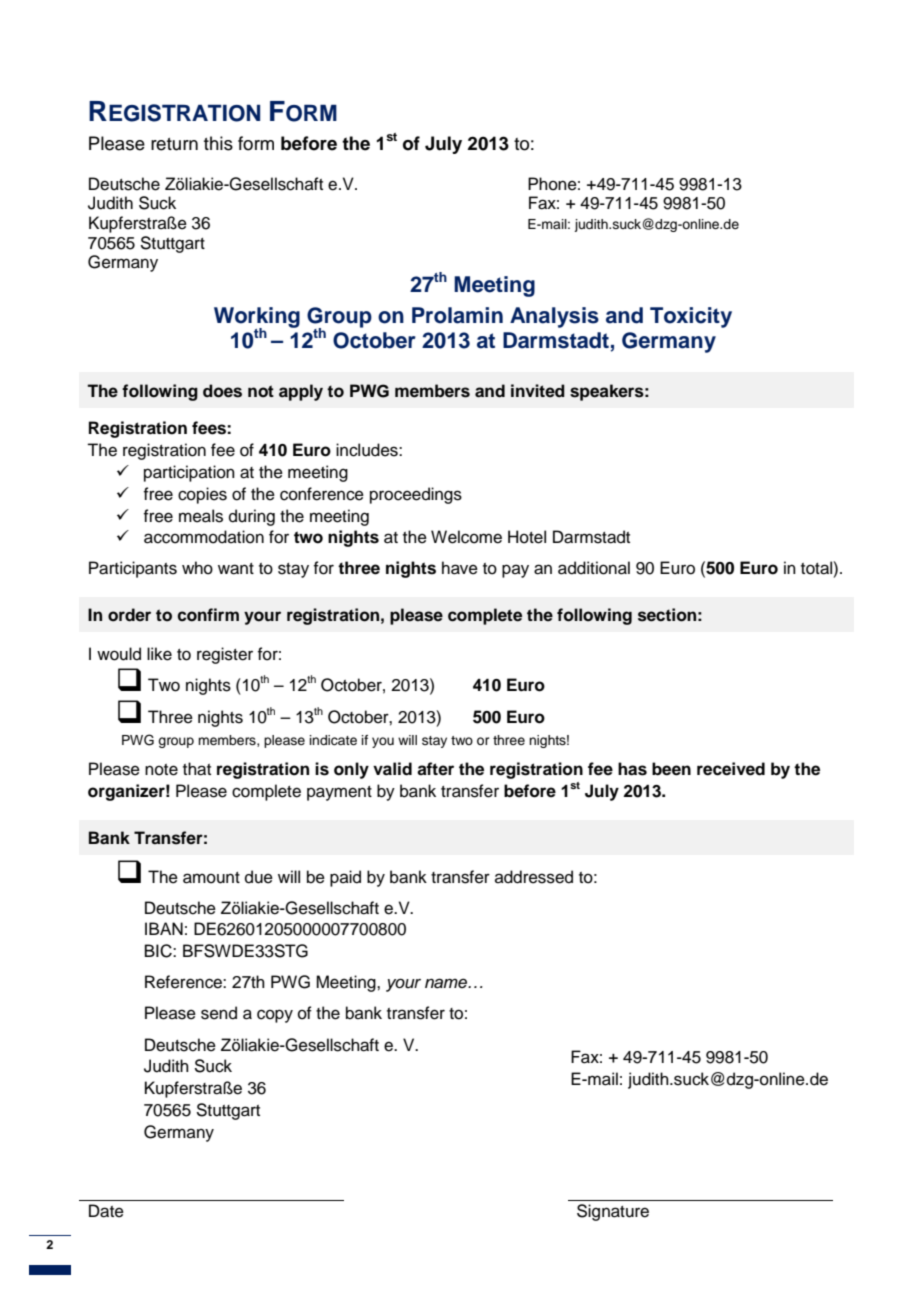 This document has height=1308, width=924. Describe the element at coordinates (211, 878) in the document. I see `amount` at that location.
